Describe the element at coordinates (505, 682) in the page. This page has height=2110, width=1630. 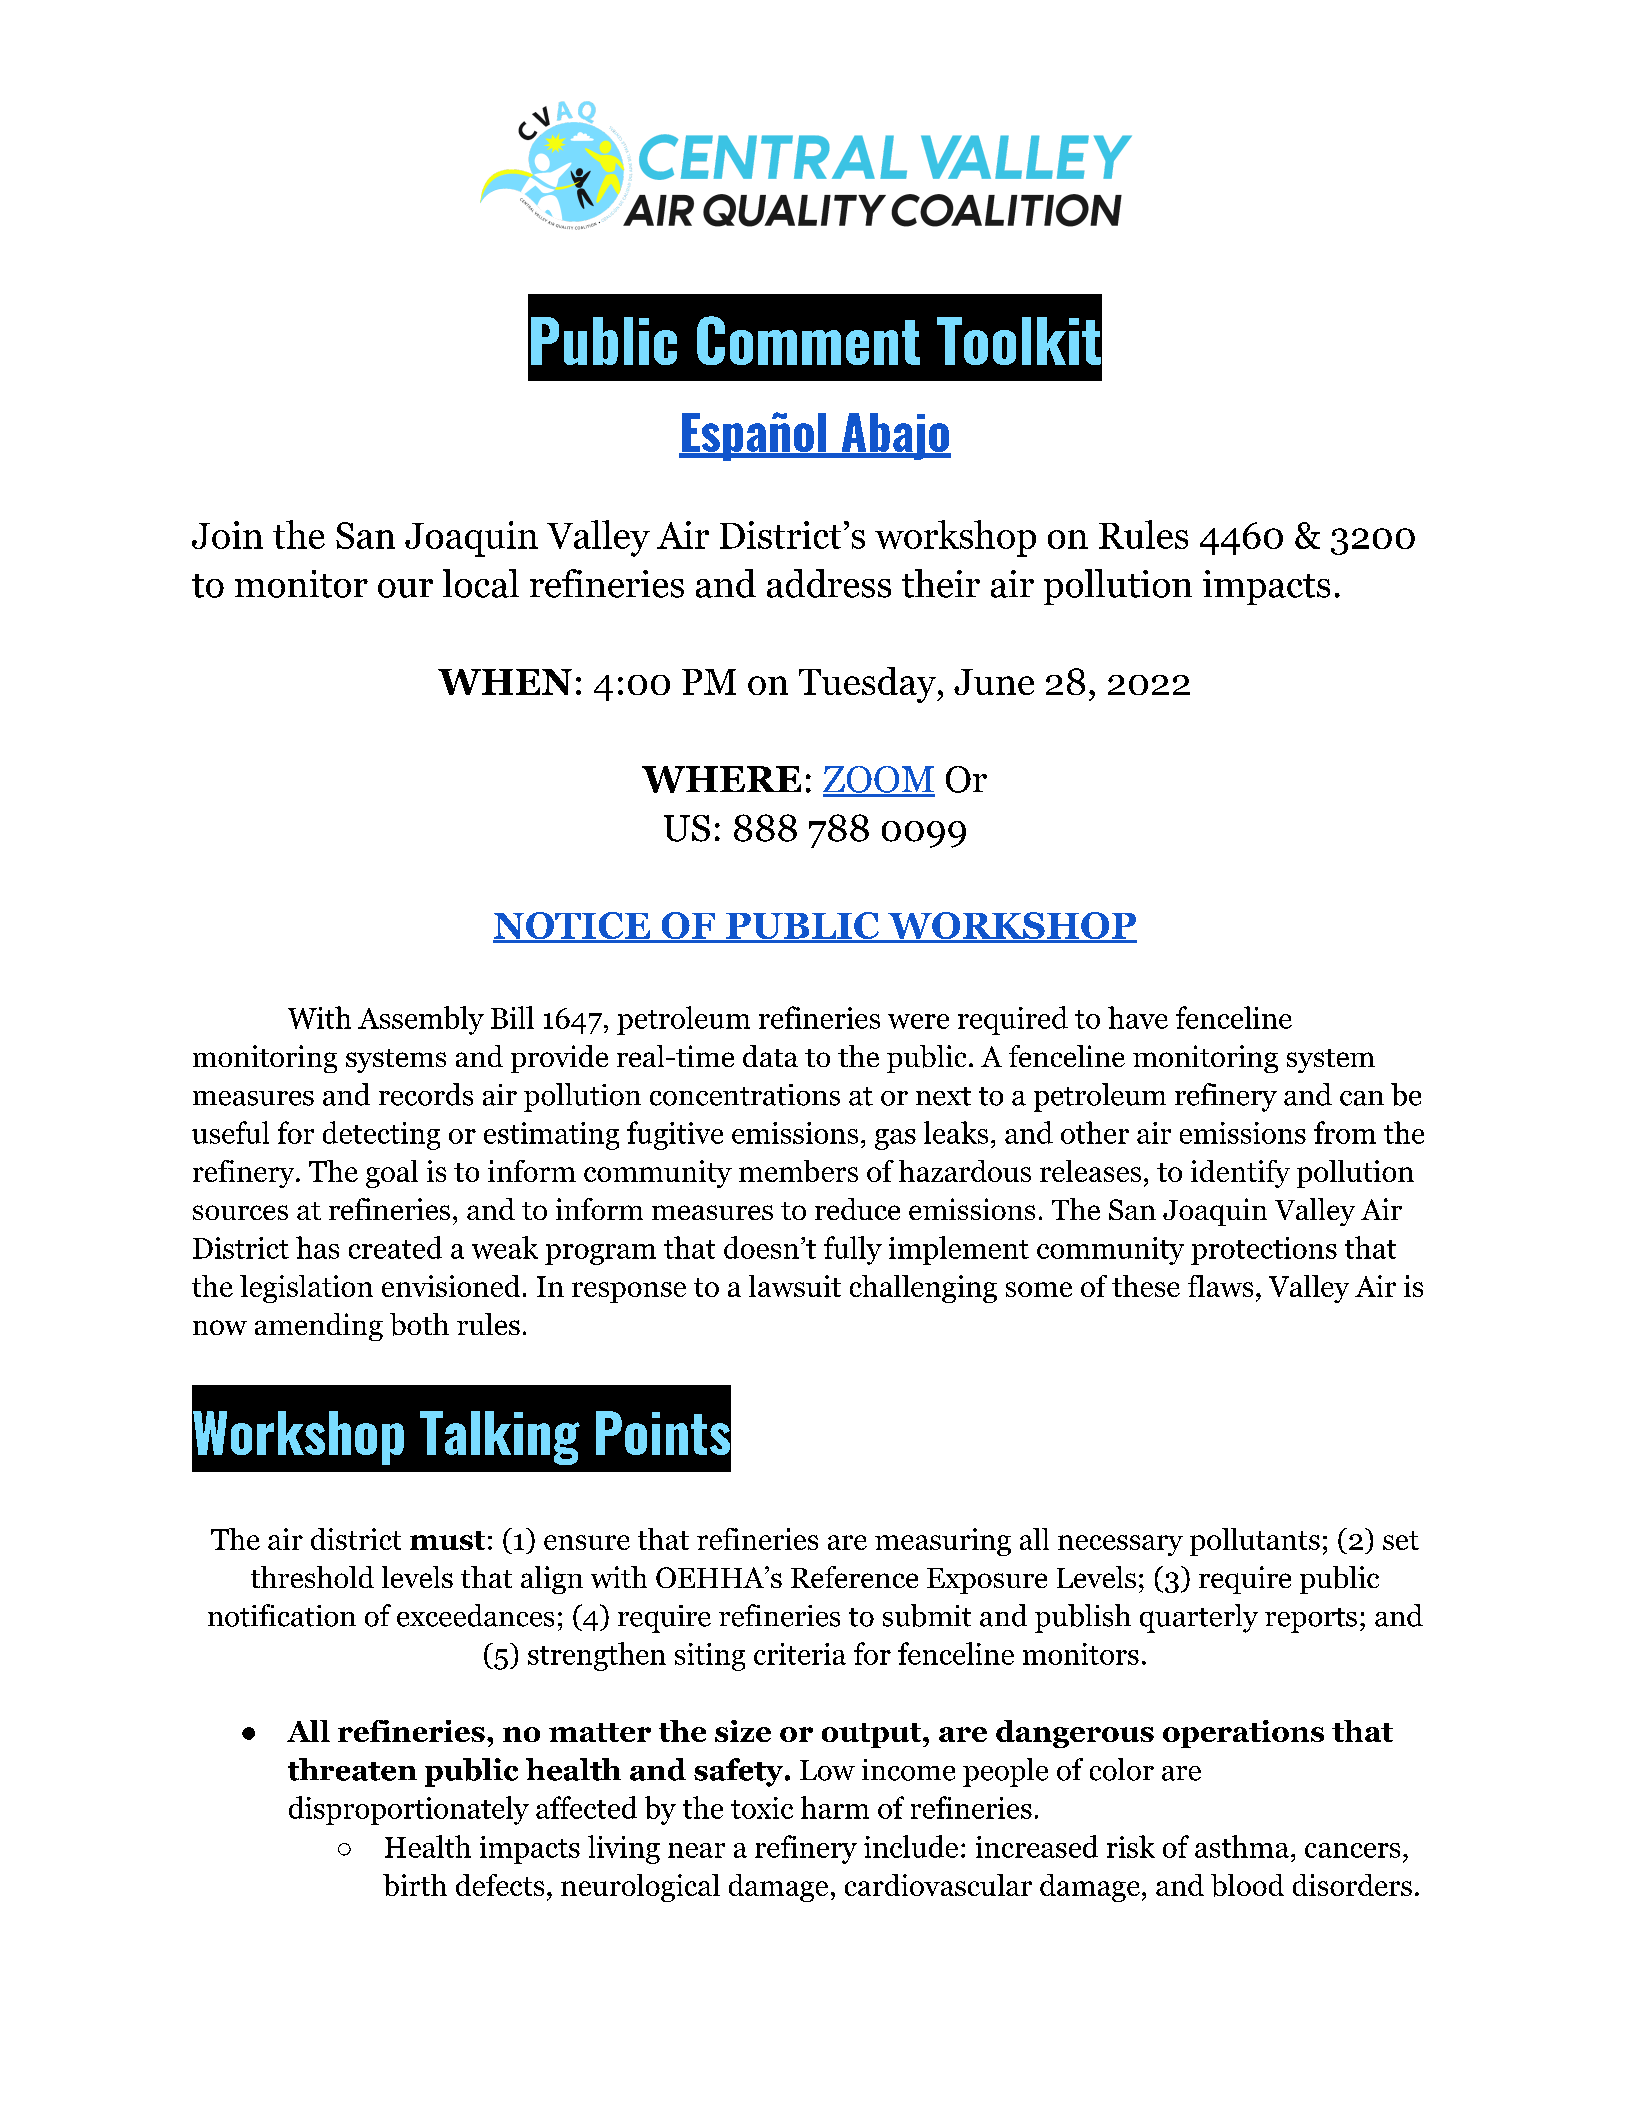
I see `WHEN` at that location.
